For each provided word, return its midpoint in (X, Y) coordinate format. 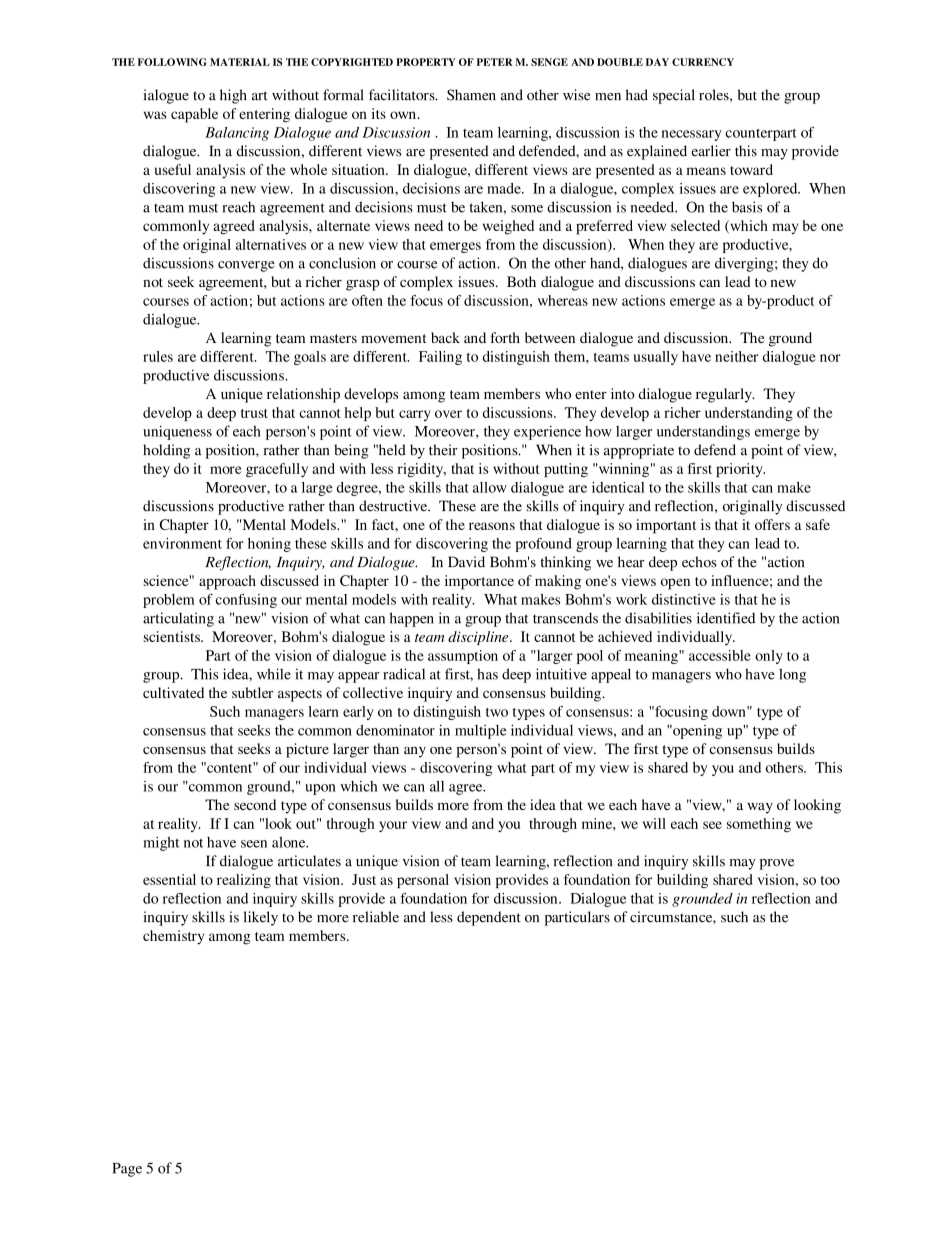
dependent (489, 918)
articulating (178, 619)
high (233, 96)
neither (736, 356)
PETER (494, 62)
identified (726, 618)
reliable (376, 917)
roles (715, 95)
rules (158, 356)
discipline (479, 638)
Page (127, 1170)
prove (777, 864)
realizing (244, 881)
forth (505, 337)
